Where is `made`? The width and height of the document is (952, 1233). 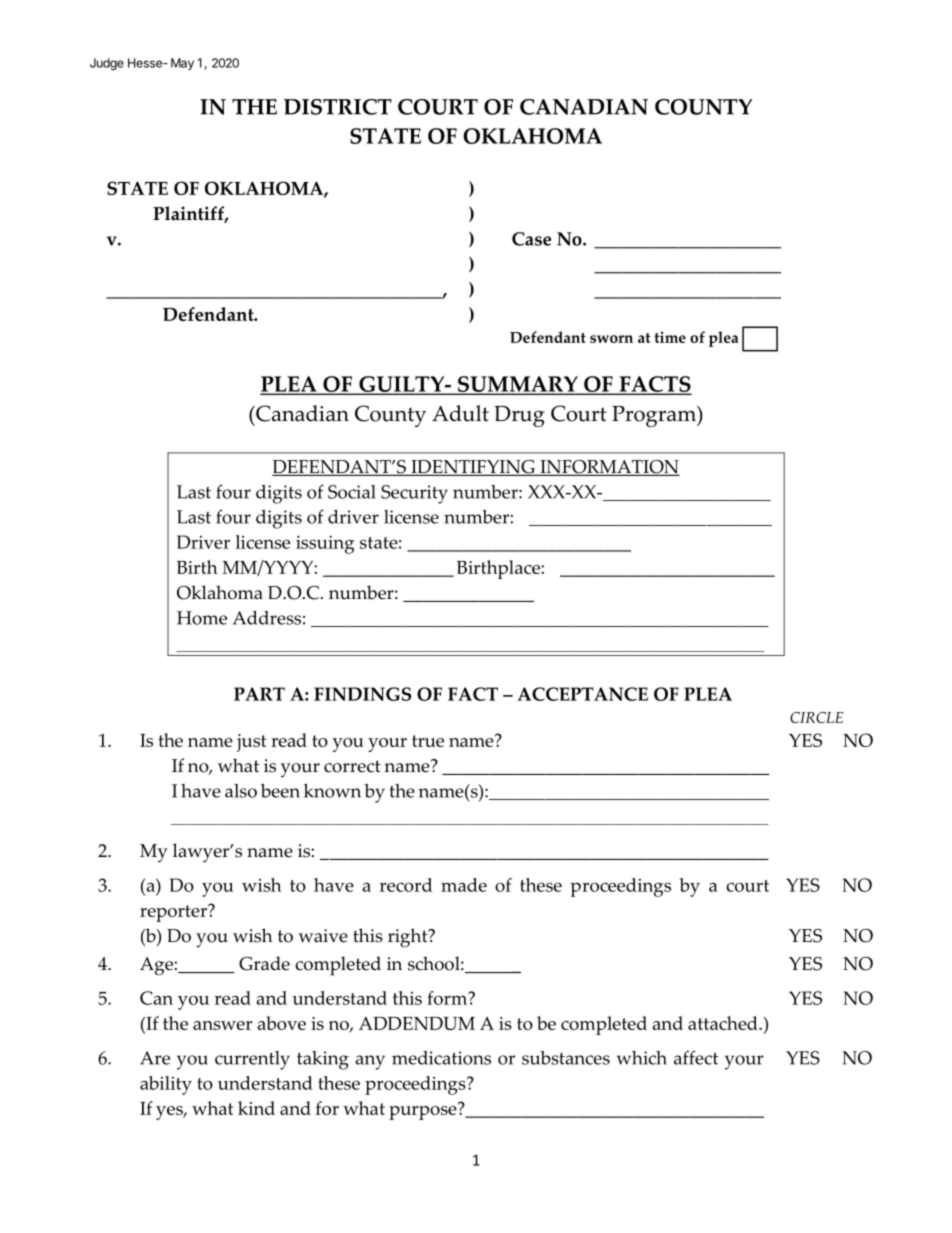 made is located at coordinates (464, 885).
